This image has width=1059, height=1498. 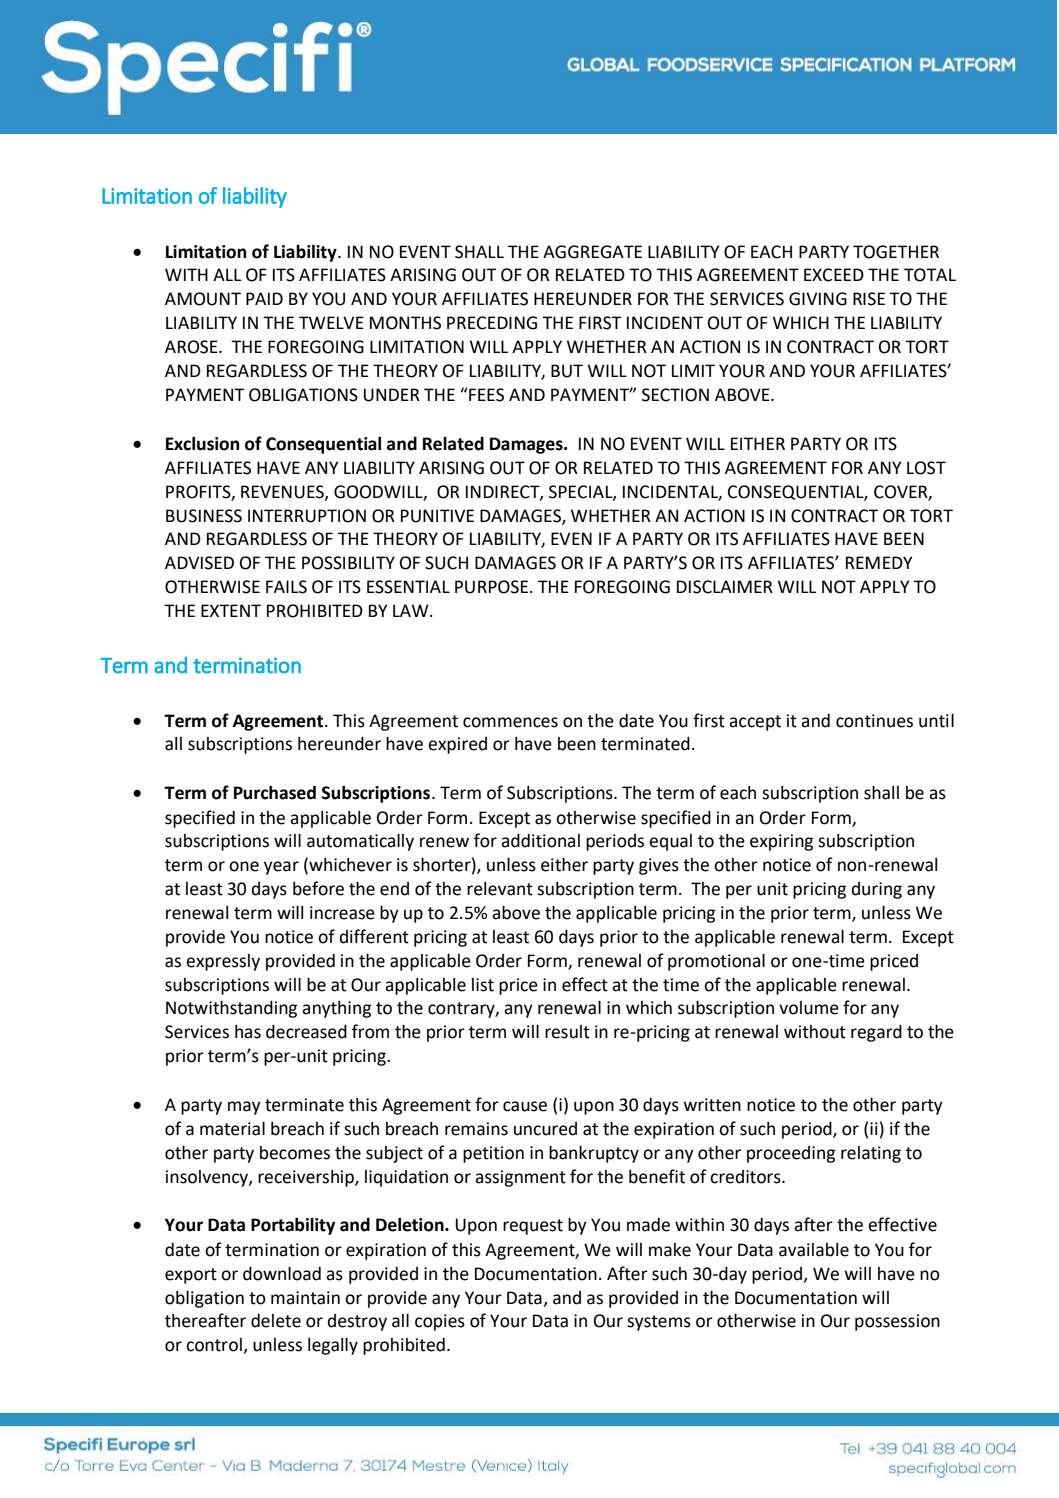 I want to click on PAID, so click(x=264, y=298).
